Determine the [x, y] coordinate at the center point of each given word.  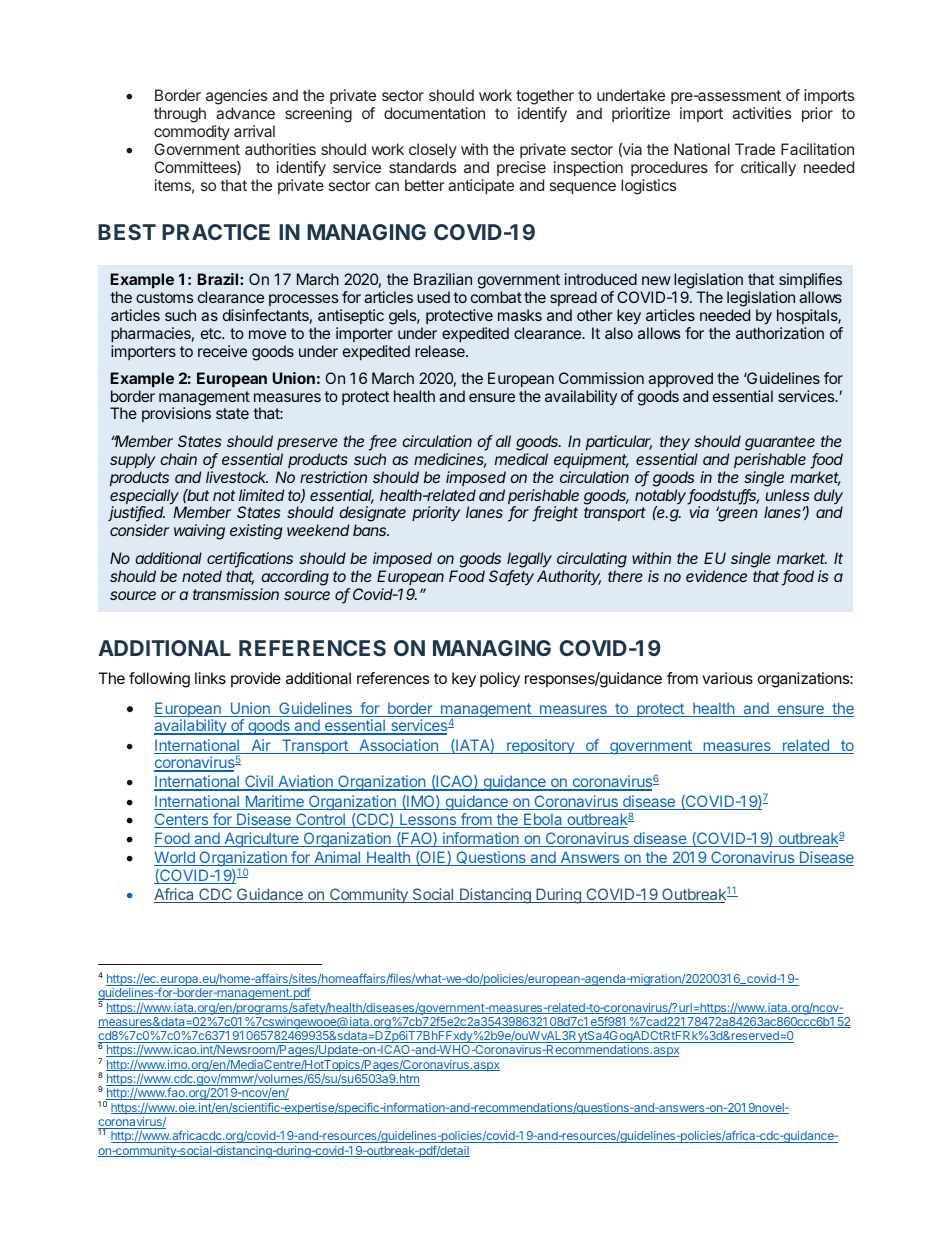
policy [500, 680]
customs [164, 297]
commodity [192, 132]
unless [787, 495]
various [727, 678]
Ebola [543, 820]
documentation [434, 113]
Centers [182, 820]
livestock [237, 477]
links [210, 678]
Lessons [428, 820]
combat [496, 297]
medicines [450, 460]
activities [761, 113]
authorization [780, 333]
